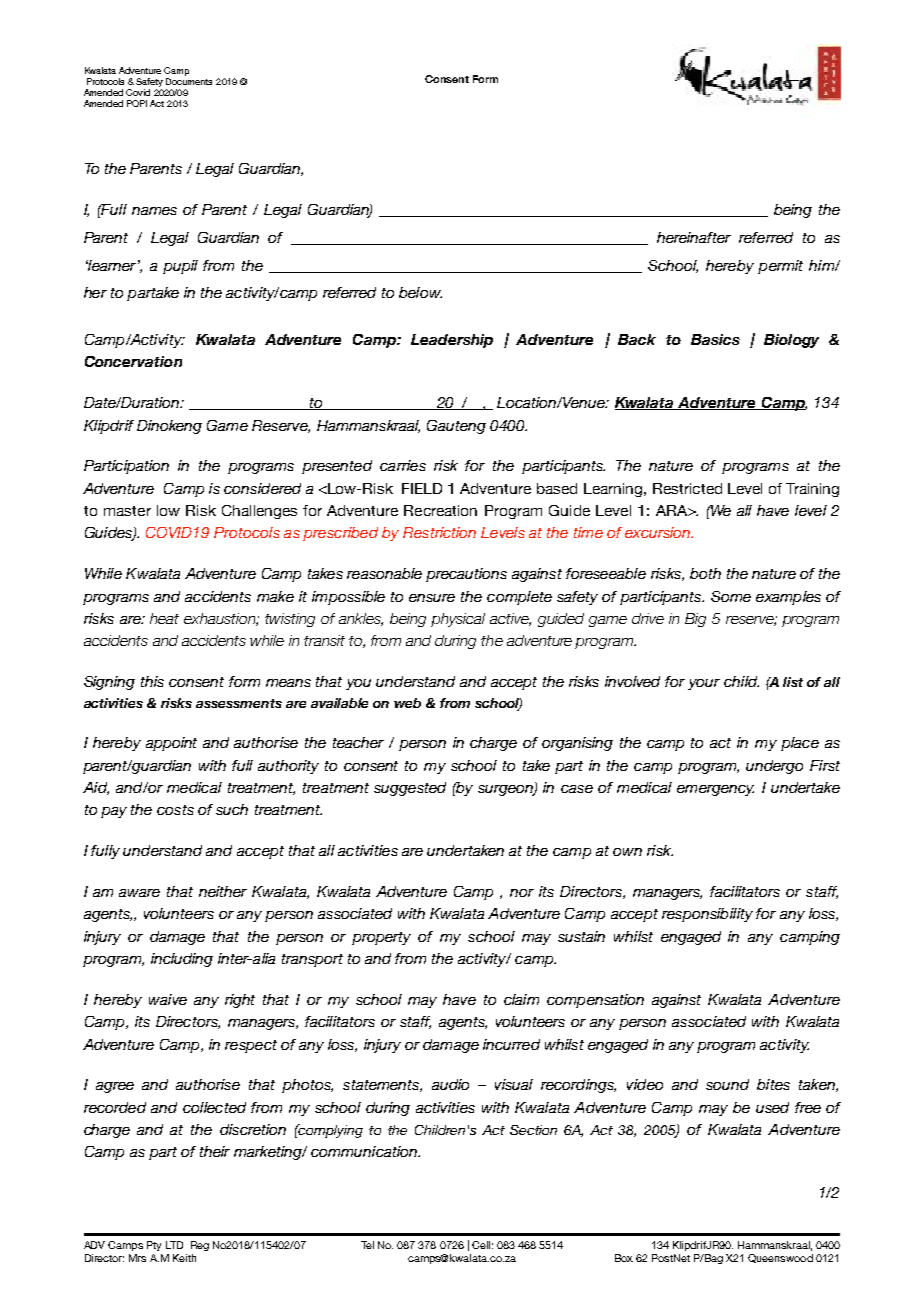 Image resolution: width=924 pixels, height=1308 pixels. I want to click on this, so click(152, 681).
